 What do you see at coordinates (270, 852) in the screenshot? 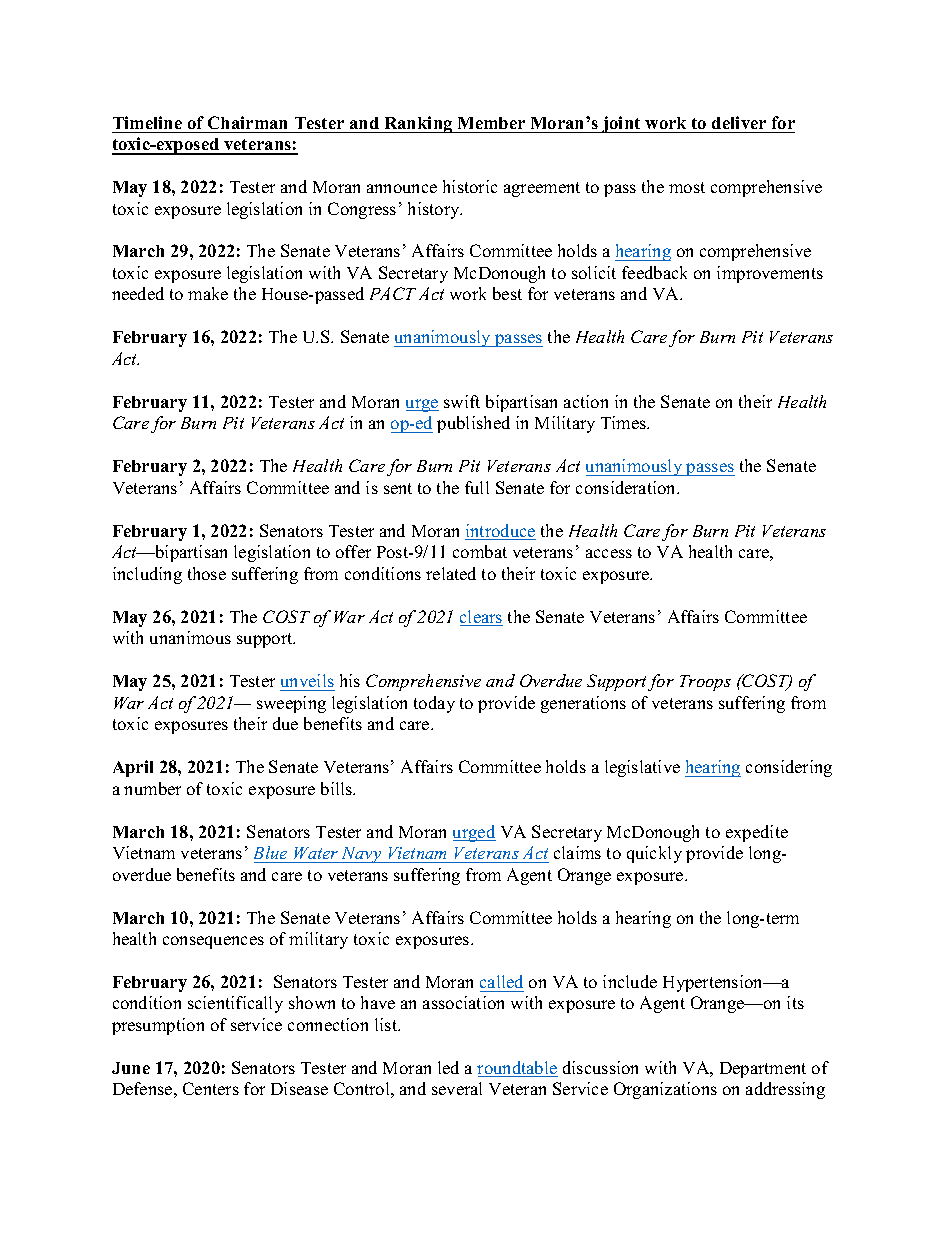
I see `Blue` at bounding box center [270, 852].
